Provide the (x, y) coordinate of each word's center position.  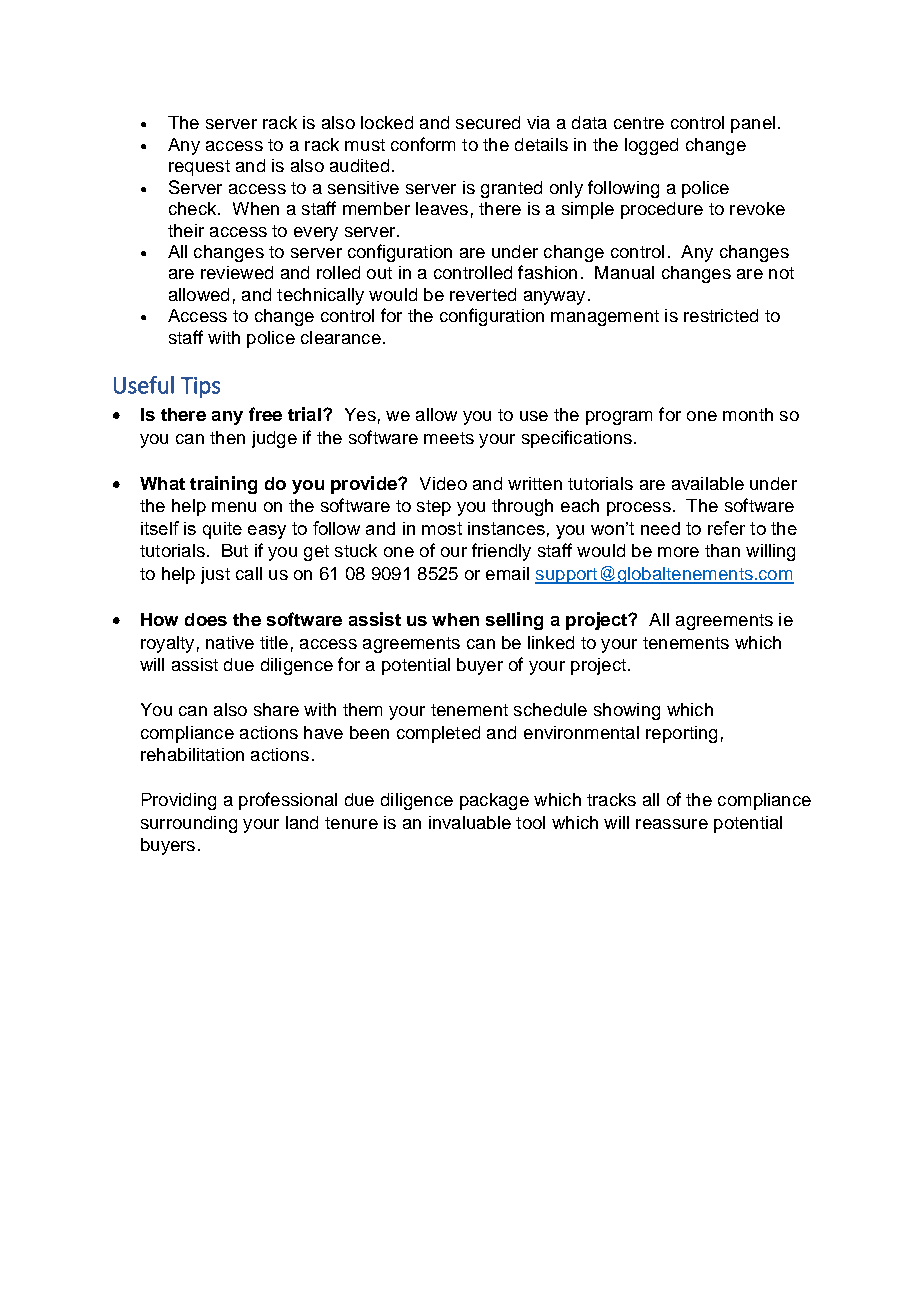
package (494, 801)
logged (651, 146)
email (507, 573)
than (722, 550)
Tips (200, 387)
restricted (721, 315)
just (215, 575)
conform (423, 144)
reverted (483, 294)
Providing (179, 801)
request (199, 168)
